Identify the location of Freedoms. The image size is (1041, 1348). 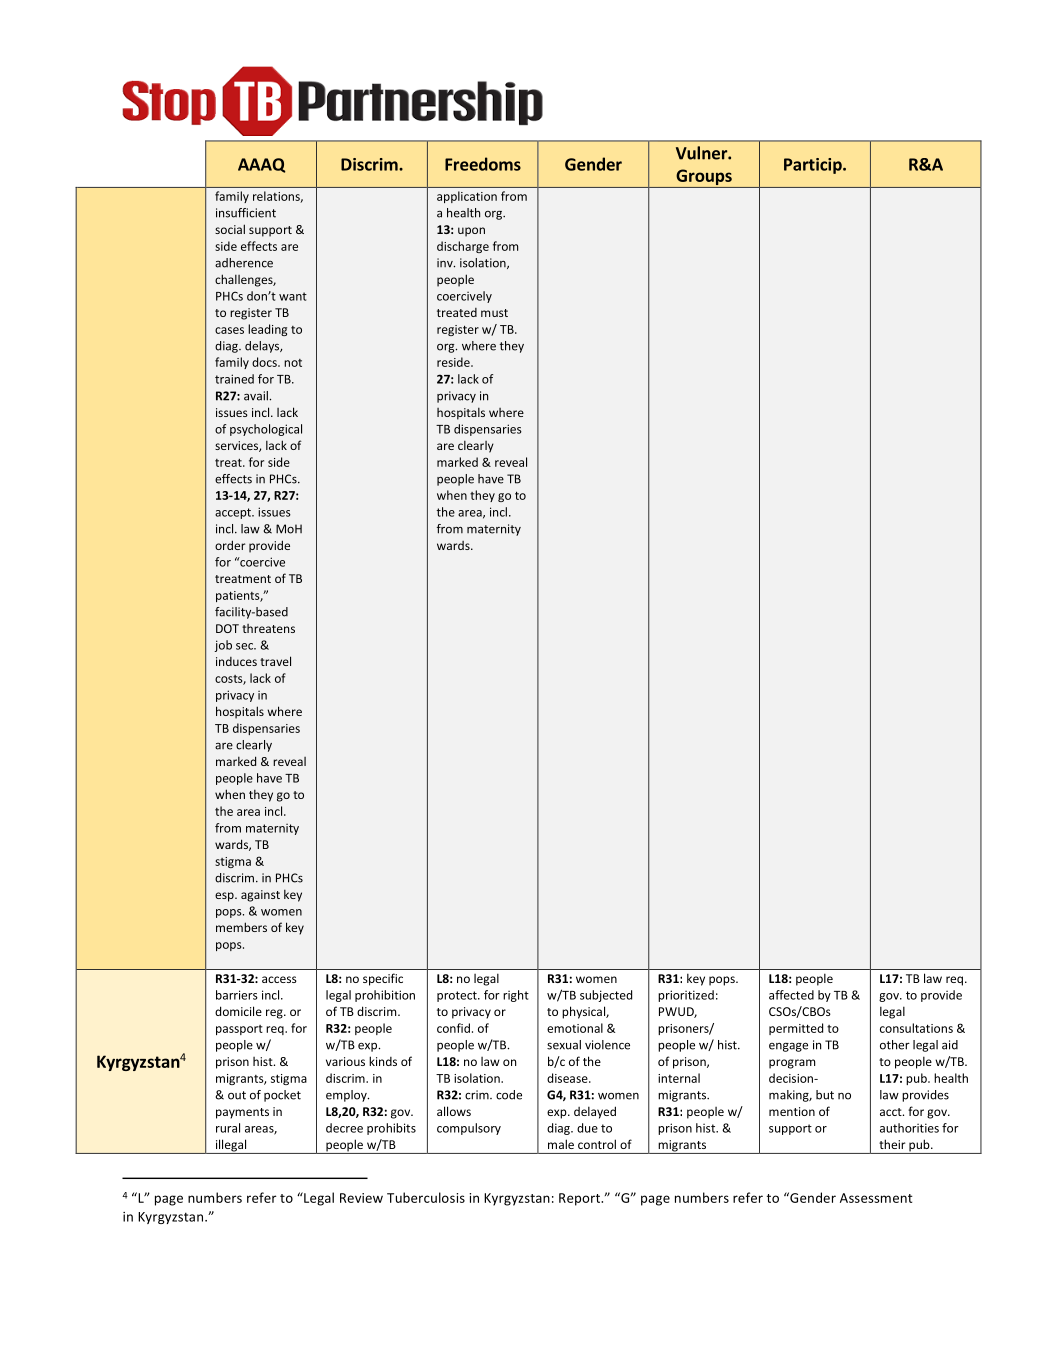
(483, 164).
